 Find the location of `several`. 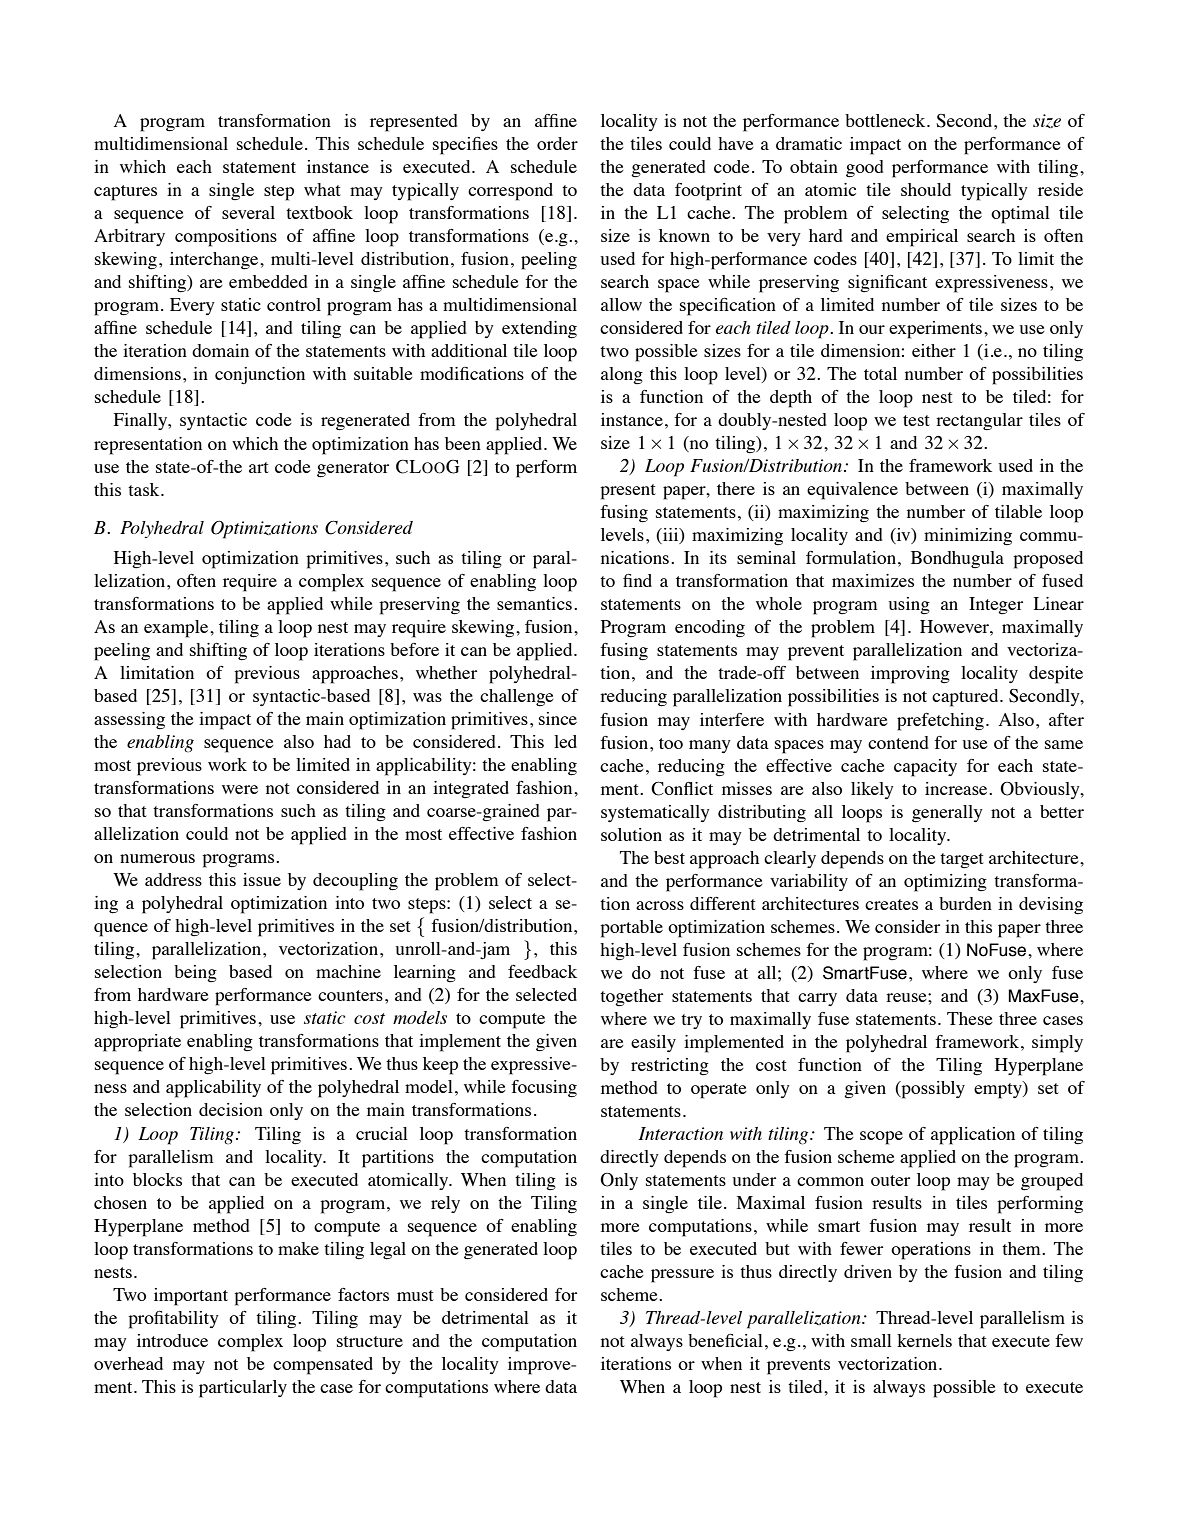

several is located at coordinates (248, 212).
